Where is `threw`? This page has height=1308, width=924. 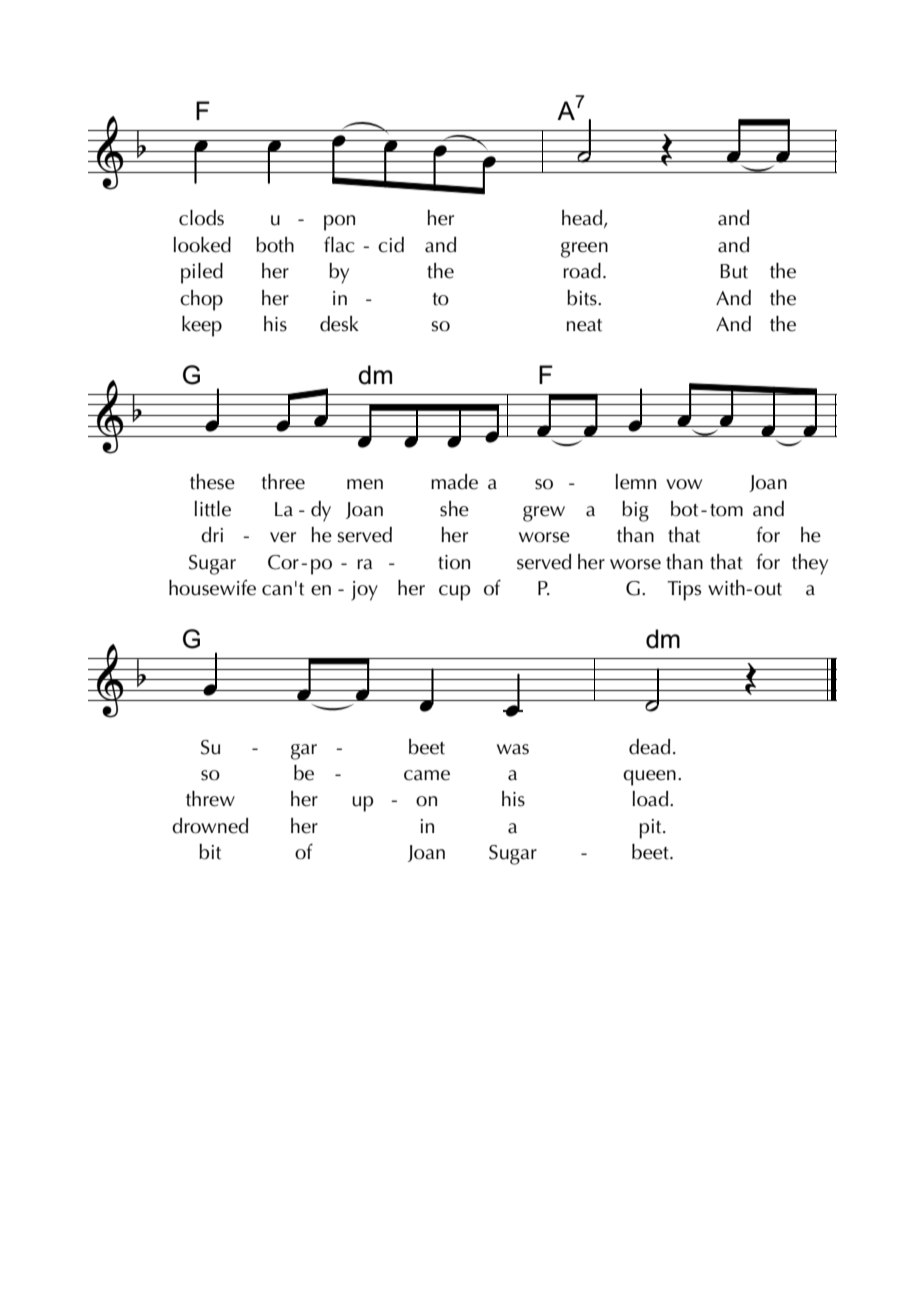
threw is located at coordinates (210, 799).
